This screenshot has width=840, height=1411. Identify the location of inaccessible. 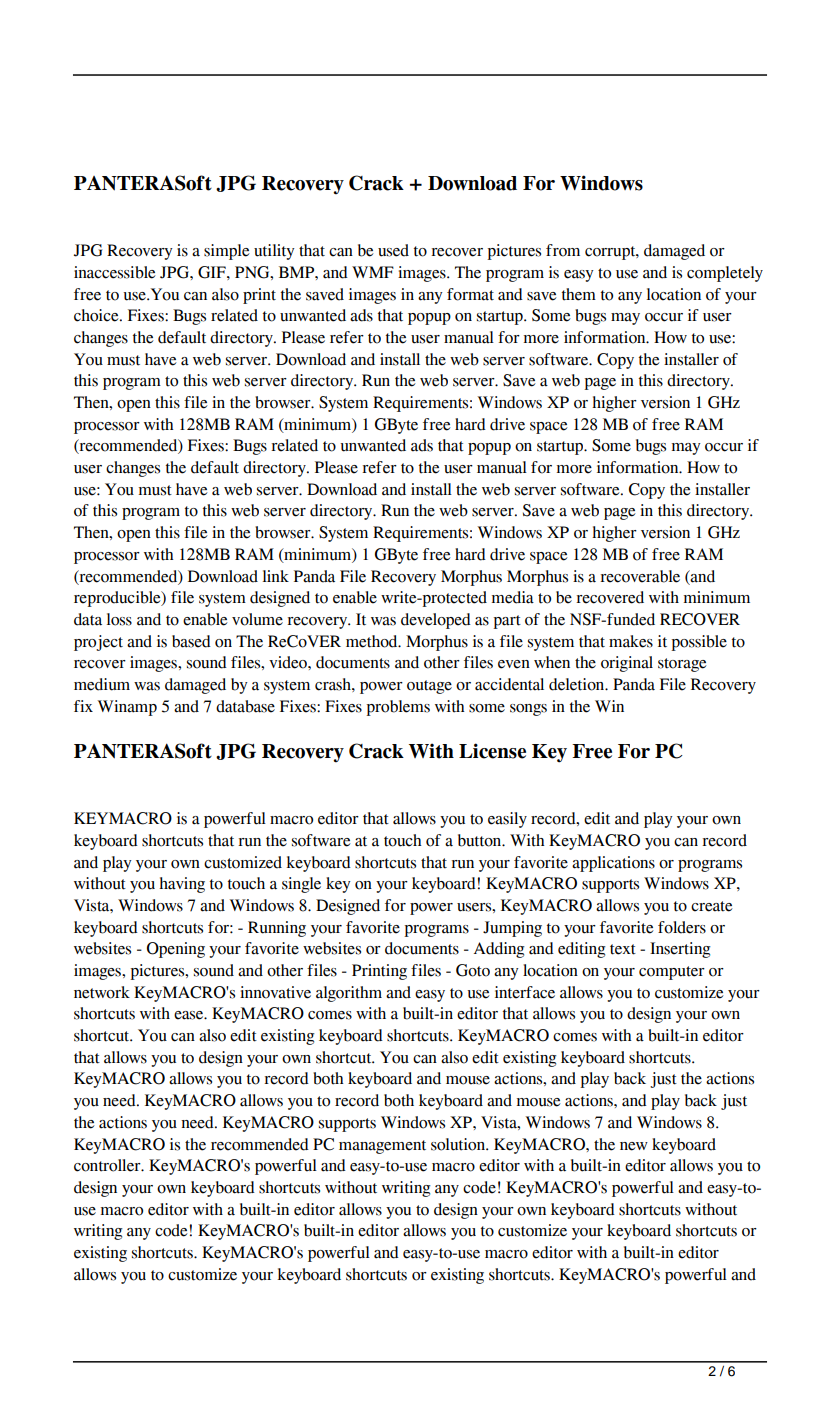
(115, 272).
